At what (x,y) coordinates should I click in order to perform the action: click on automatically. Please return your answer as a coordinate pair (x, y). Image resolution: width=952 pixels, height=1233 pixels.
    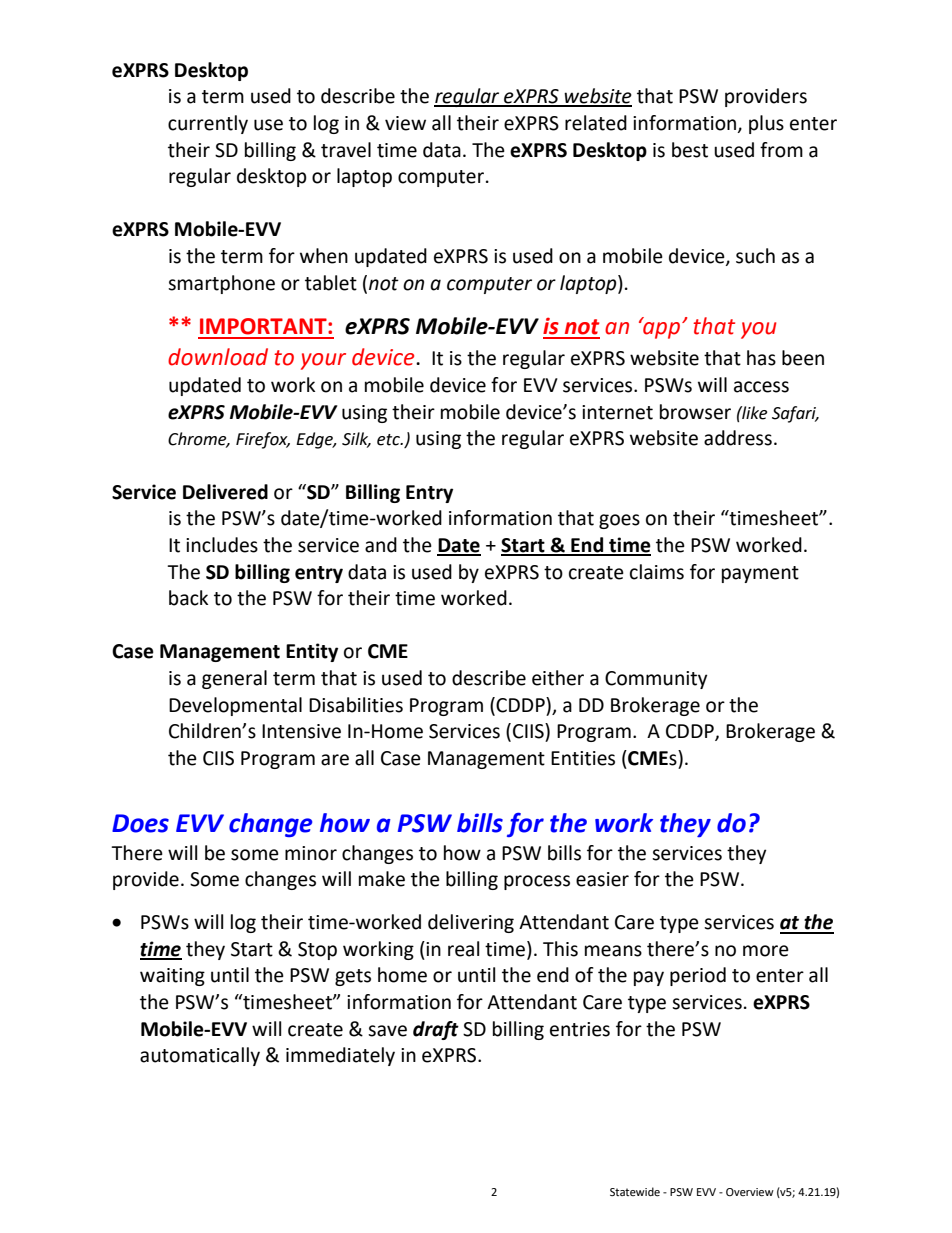
    Looking at the image, I should click on (200, 1056).
